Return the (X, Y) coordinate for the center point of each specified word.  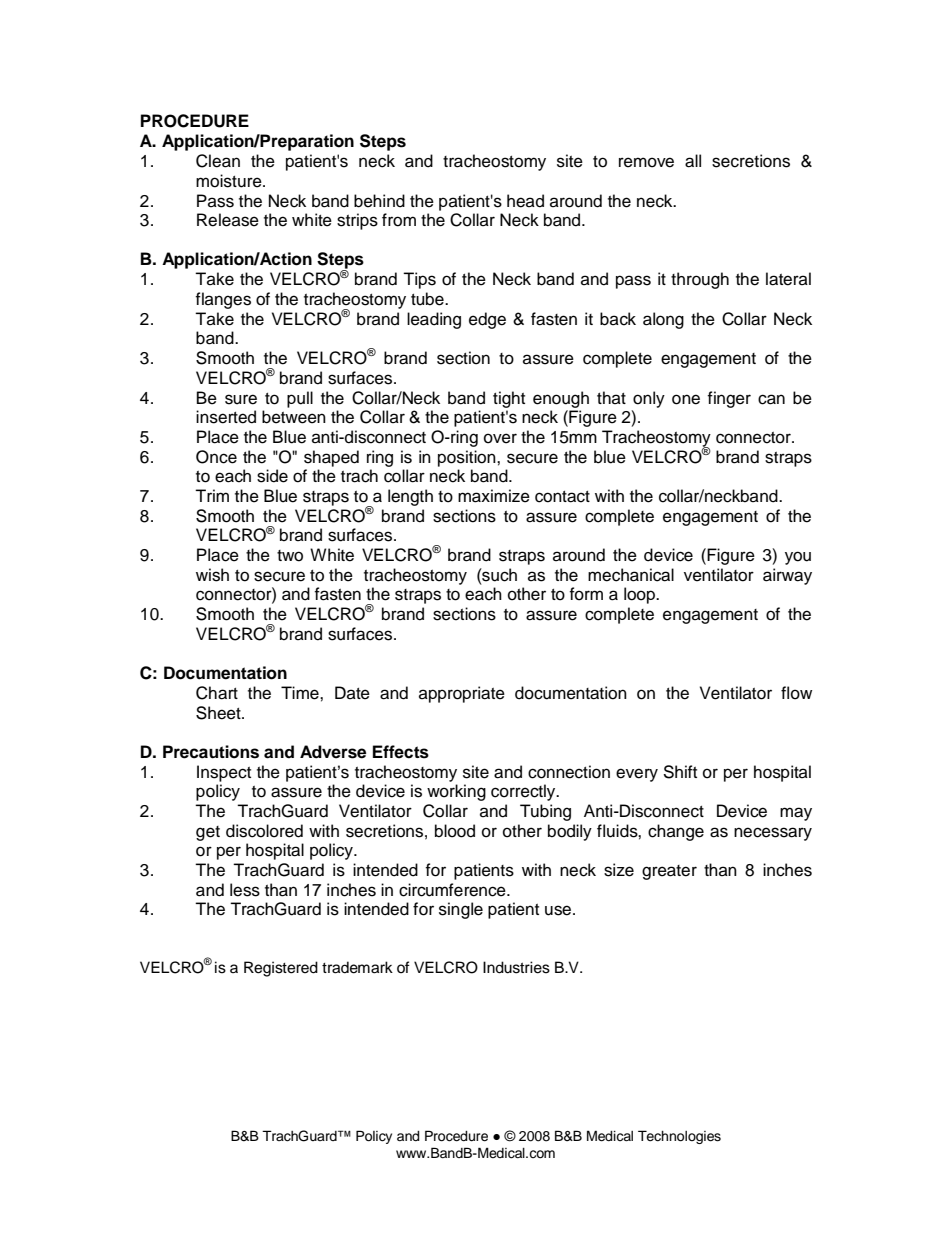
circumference (453, 890)
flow (796, 693)
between (294, 417)
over (500, 438)
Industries (516, 967)
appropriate (462, 694)
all (693, 161)
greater (669, 872)
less (245, 890)
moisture (230, 181)
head (525, 201)
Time (301, 693)
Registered (281, 969)
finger (729, 399)
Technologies (679, 1137)
